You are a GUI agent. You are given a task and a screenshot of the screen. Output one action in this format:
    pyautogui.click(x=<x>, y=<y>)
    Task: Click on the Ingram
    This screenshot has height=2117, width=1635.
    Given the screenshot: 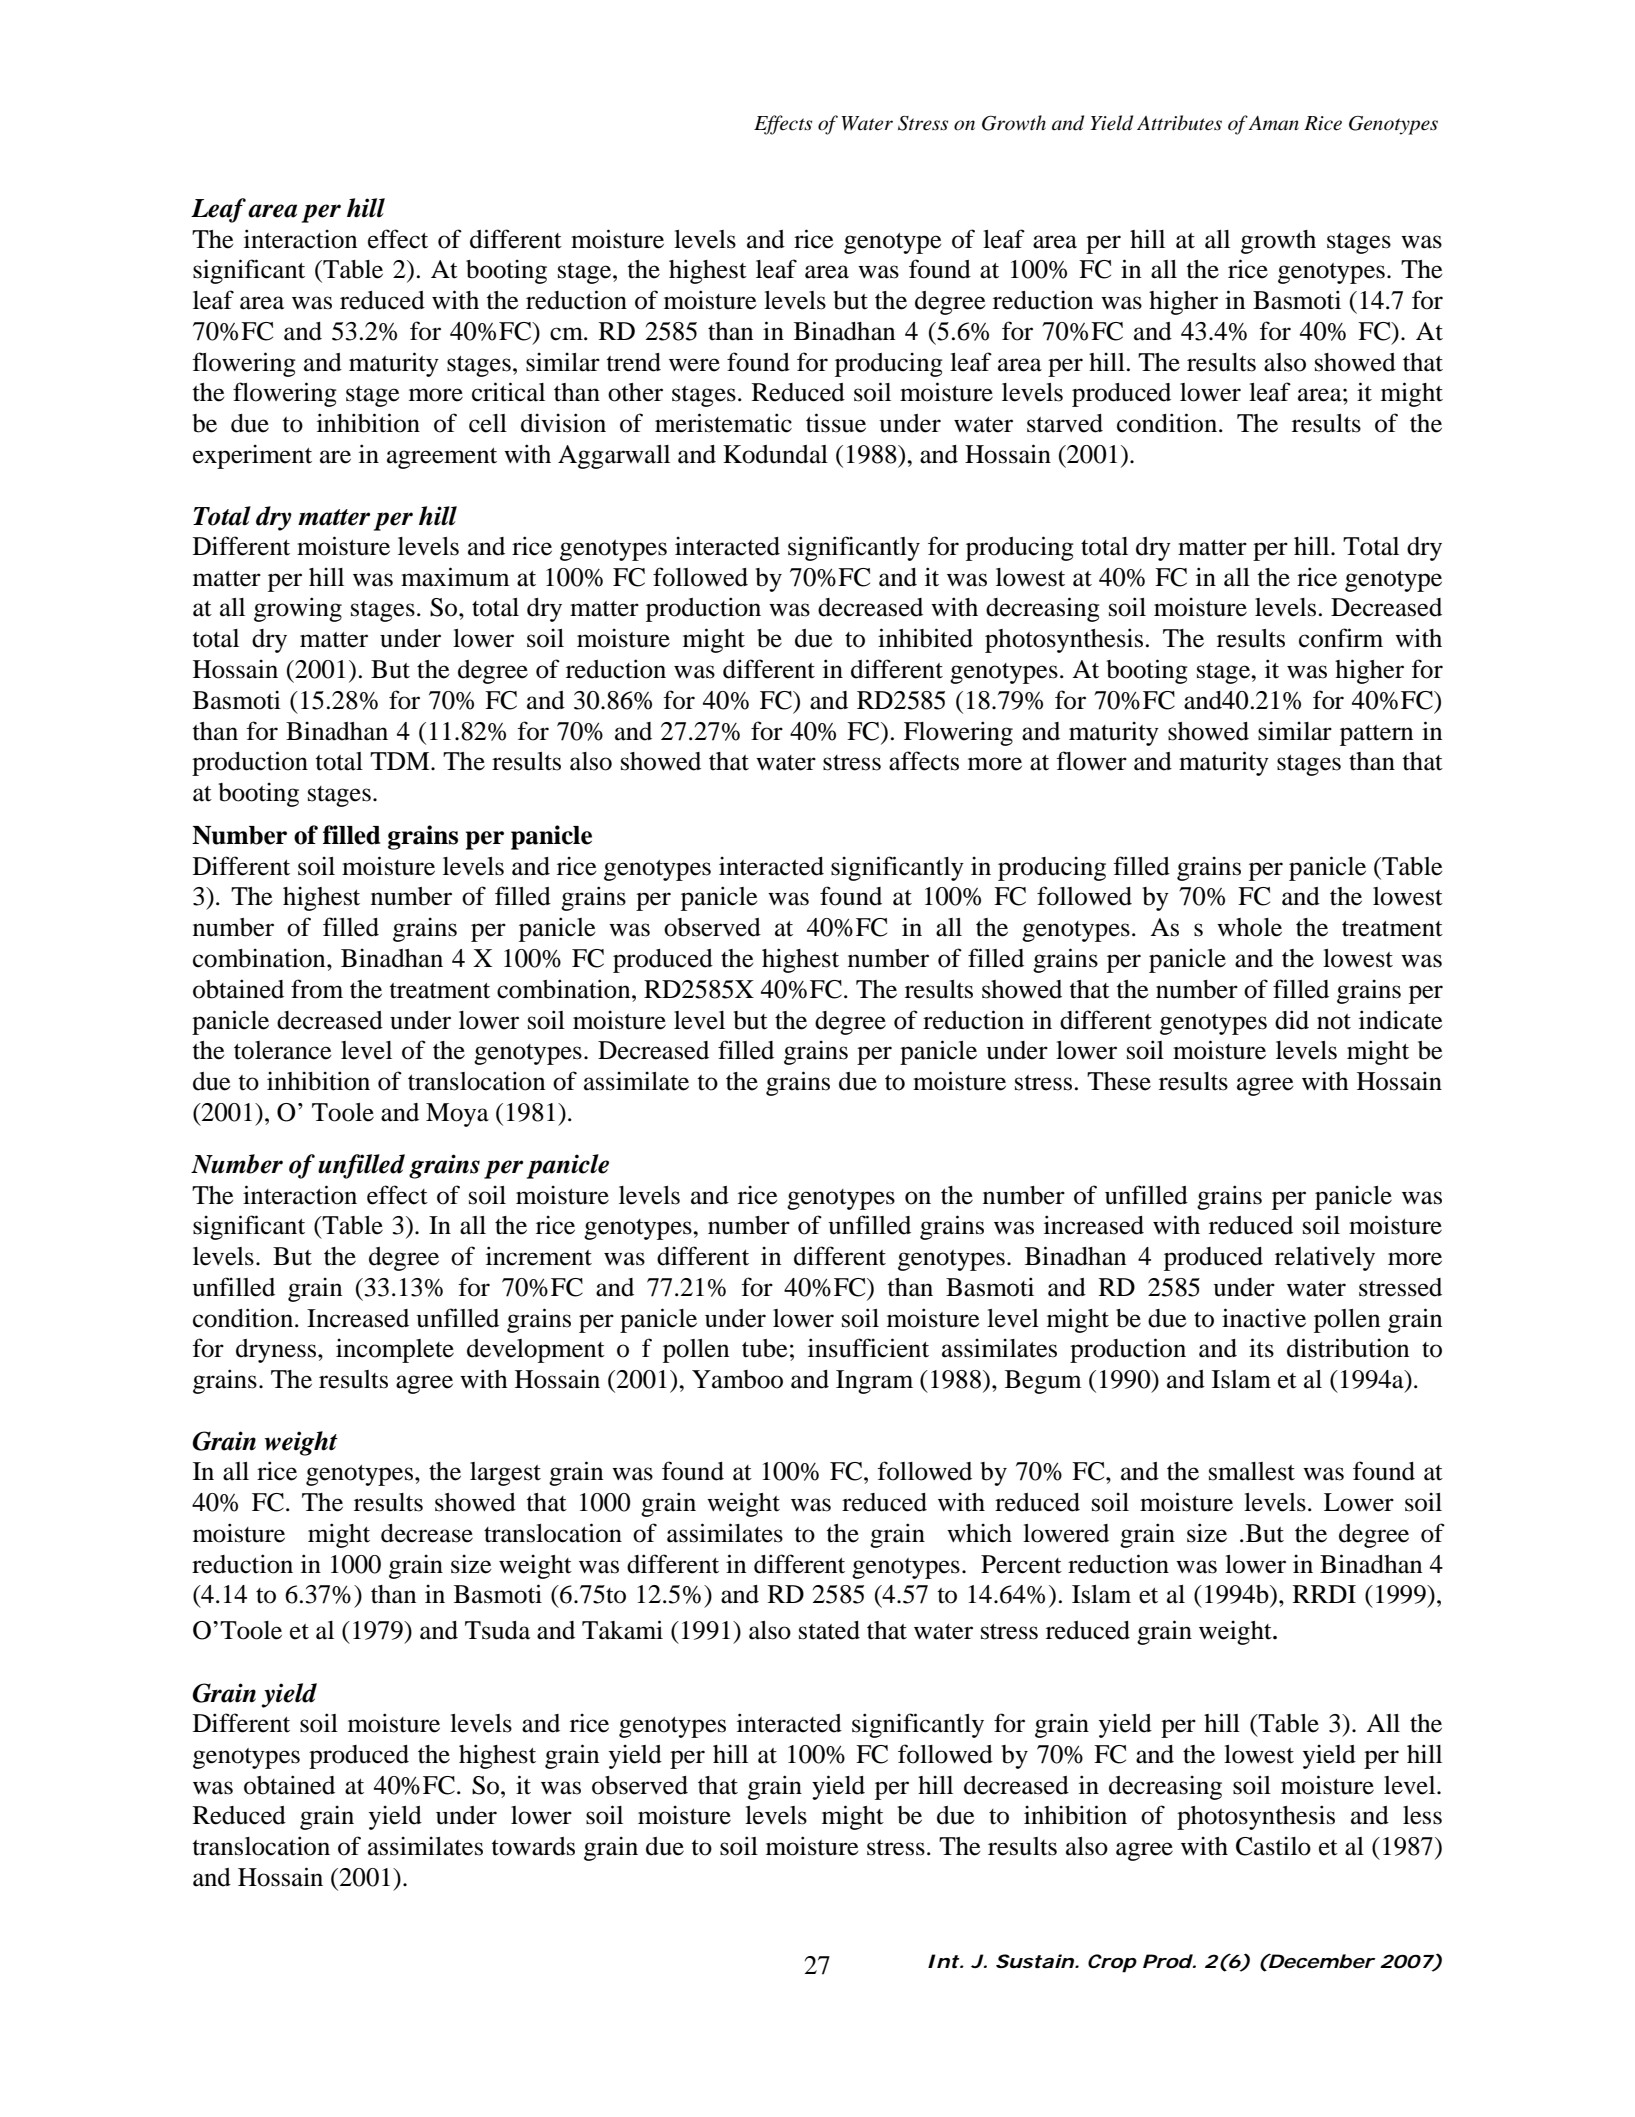 What is the action you would take?
    pyautogui.click(x=874, y=1382)
